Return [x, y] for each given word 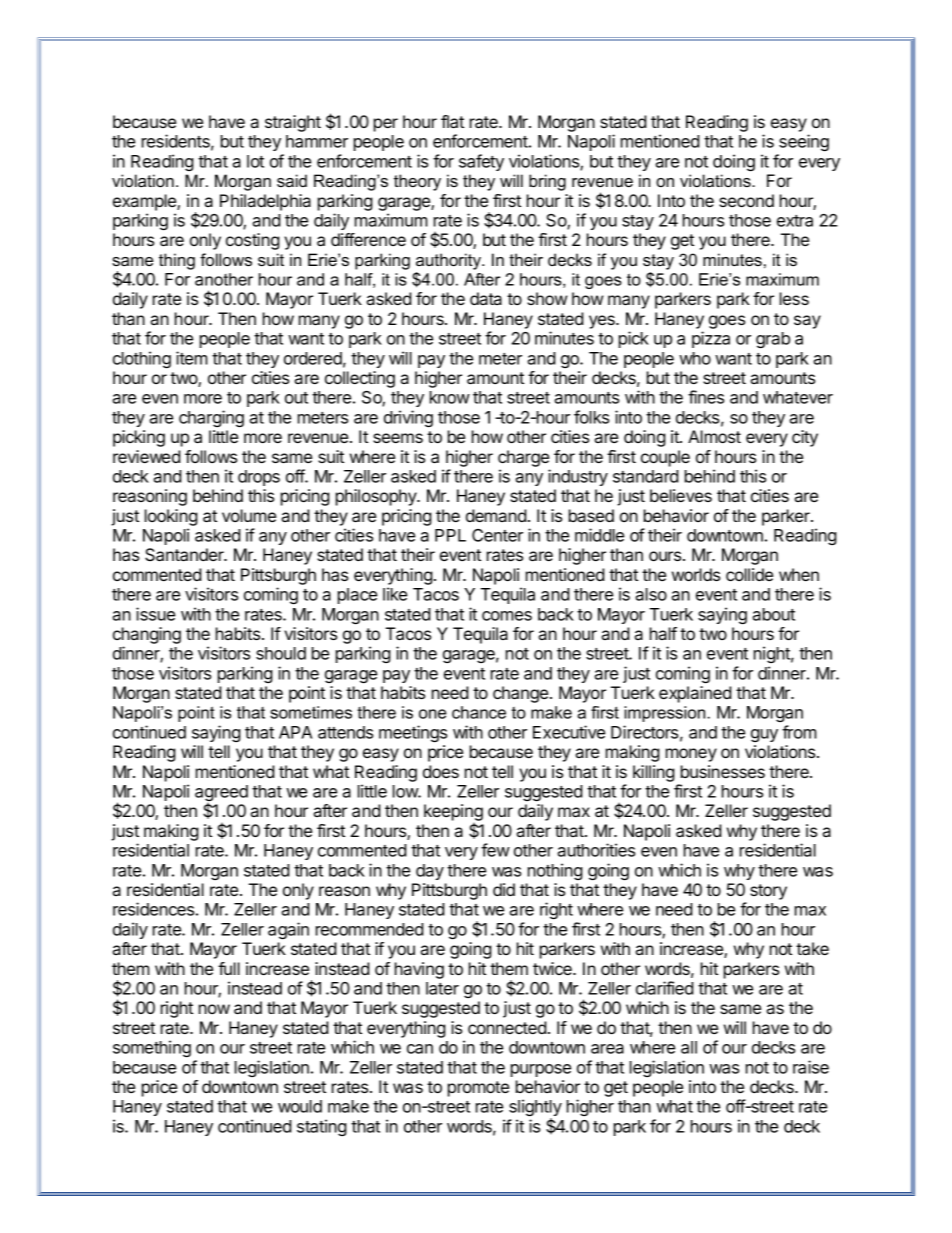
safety [481, 162]
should [281, 653]
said [292, 180]
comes [507, 616]
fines [706, 397]
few [495, 850]
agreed [221, 794]
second [746, 200]
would [300, 1106]
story [768, 892]
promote [478, 1089]
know [450, 397]
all [689, 1047]
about [773, 614]
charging [211, 418]
